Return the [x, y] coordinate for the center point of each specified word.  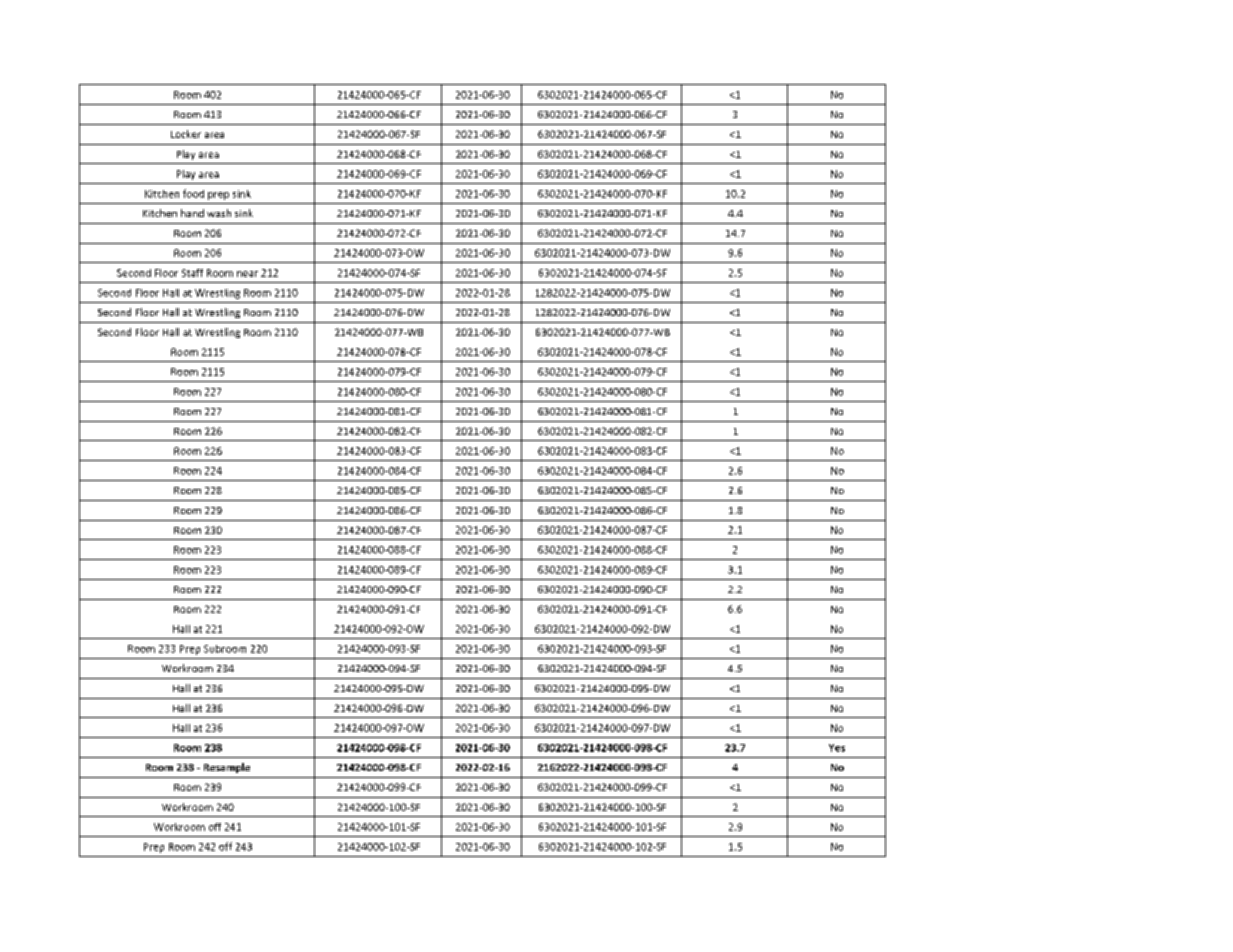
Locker [186, 134]
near [247, 274]
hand [192, 213]
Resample [227, 768]
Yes [837, 748]
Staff [192, 273]
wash [219, 213]
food [193, 193]
